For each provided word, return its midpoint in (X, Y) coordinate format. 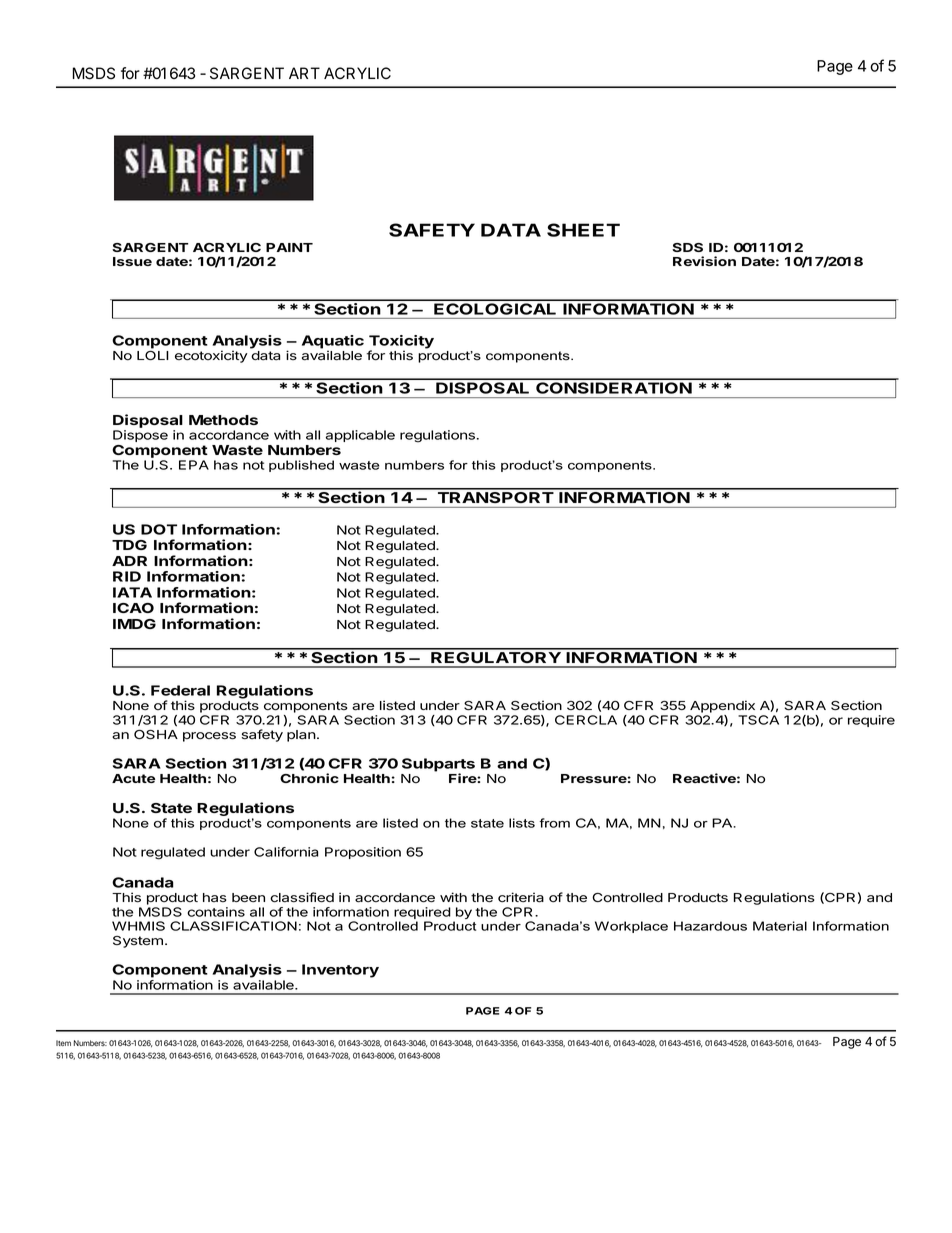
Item (63, 1043)
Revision (704, 261)
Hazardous (710, 926)
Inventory (340, 971)
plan (301, 736)
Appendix (722, 706)
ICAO (133, 608)
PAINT (289, 247)
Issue (132, 261)
